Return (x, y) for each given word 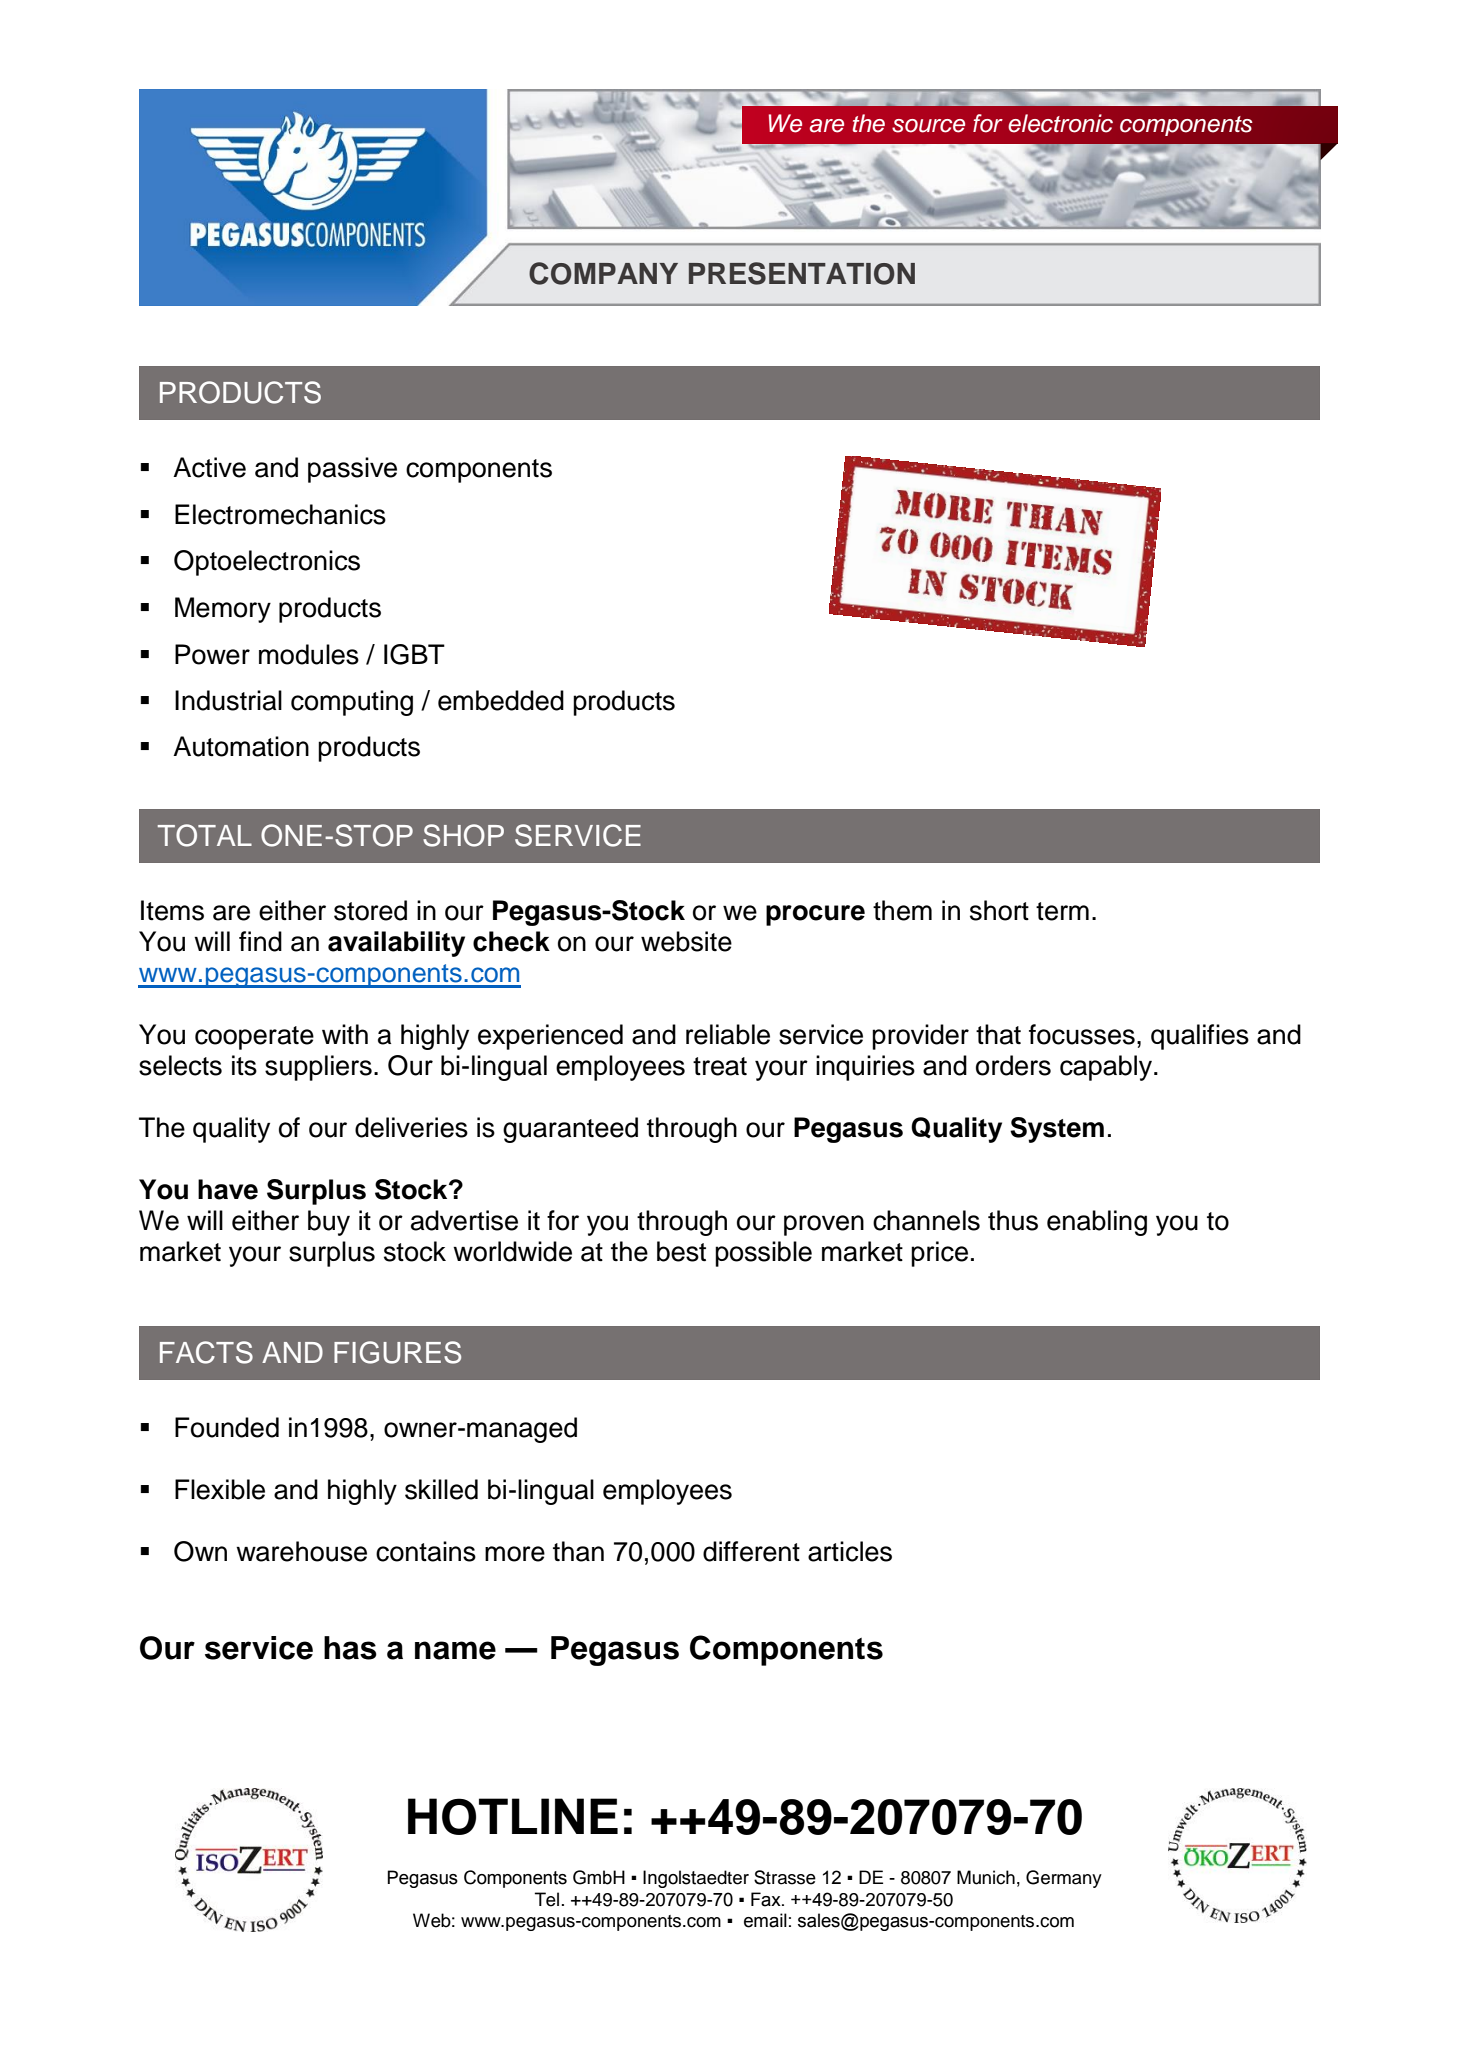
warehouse (301, 1551)
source (928, 126)
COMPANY (603, 273)
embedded (501, 700)
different (751, 1551)
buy (329, 1223)
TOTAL (205, 835)
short (999, 910)
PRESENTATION (802, 273)
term (1062, 911)
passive (352, 470)
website (686, 941)
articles (850, 1551)
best (681, 1251)
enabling (1097, 1223)
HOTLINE (513, 1816)
